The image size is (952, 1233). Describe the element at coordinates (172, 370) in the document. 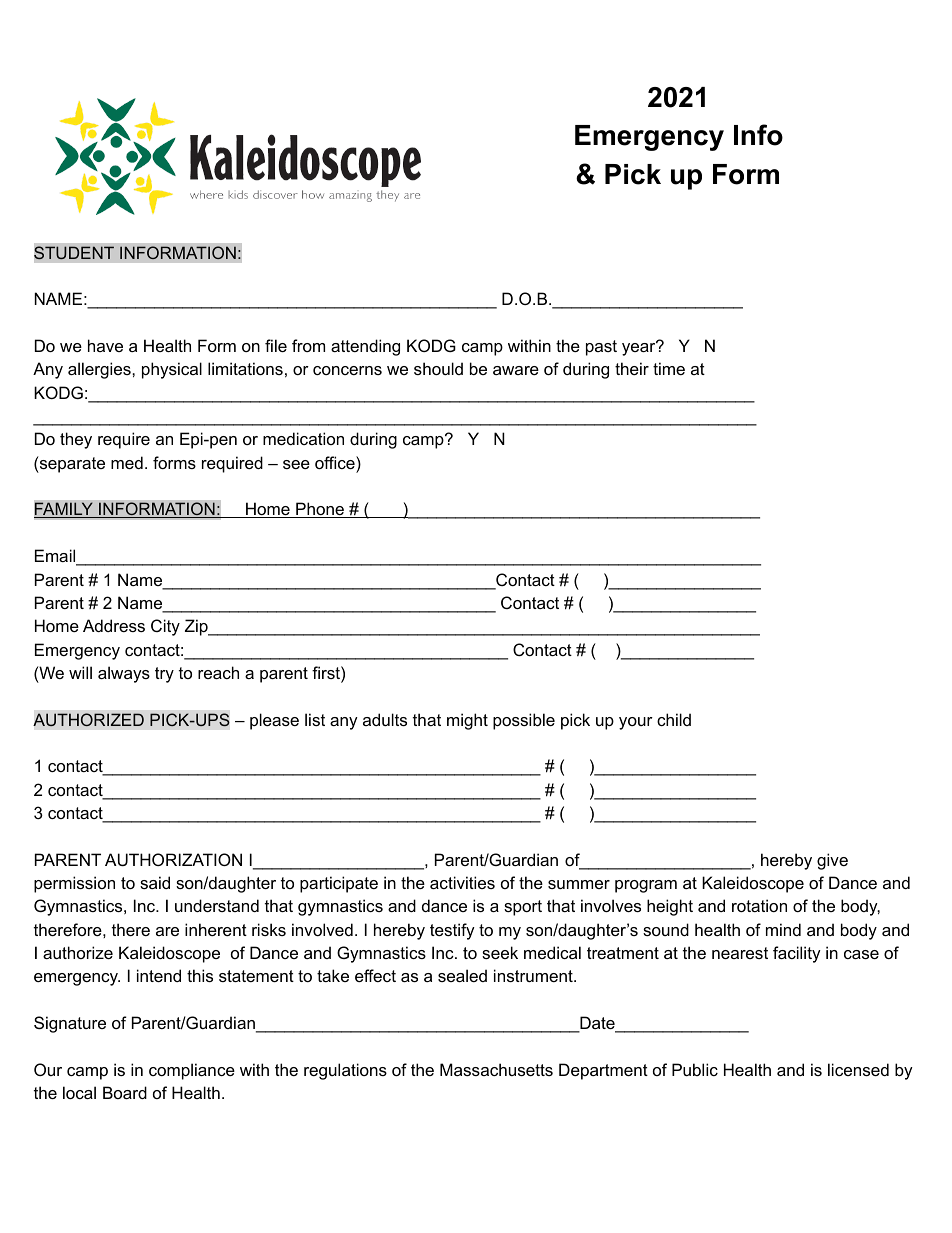

I see `physical` at that location.
